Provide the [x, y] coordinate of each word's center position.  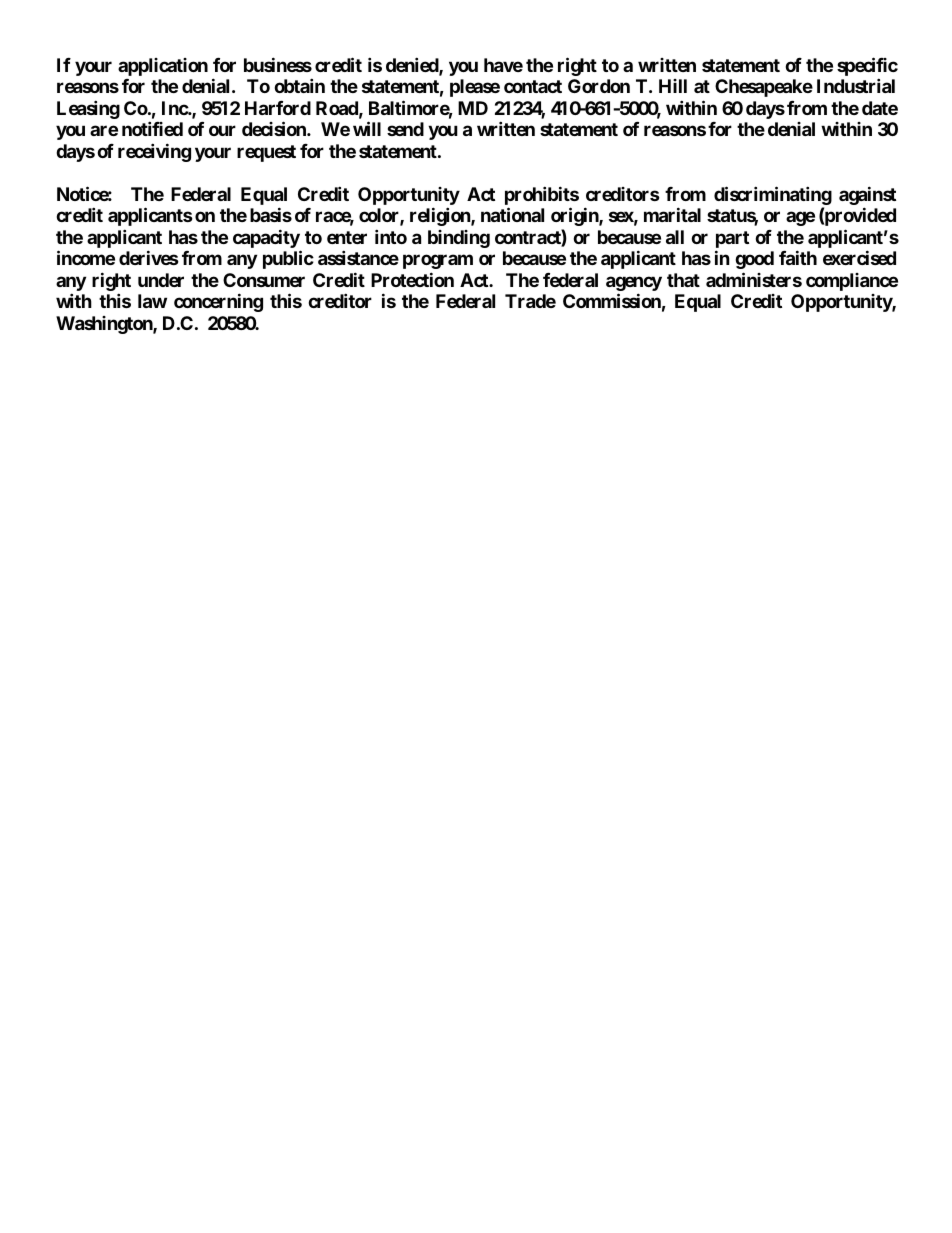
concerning [218, 302]
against [867, 195]
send [405, 129]
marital [672, 214]
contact [533, 86]
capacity [266, 238]
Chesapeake [764, 88]
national [512, 214]
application [163, 67]
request [266, 153]
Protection [412, 279]
